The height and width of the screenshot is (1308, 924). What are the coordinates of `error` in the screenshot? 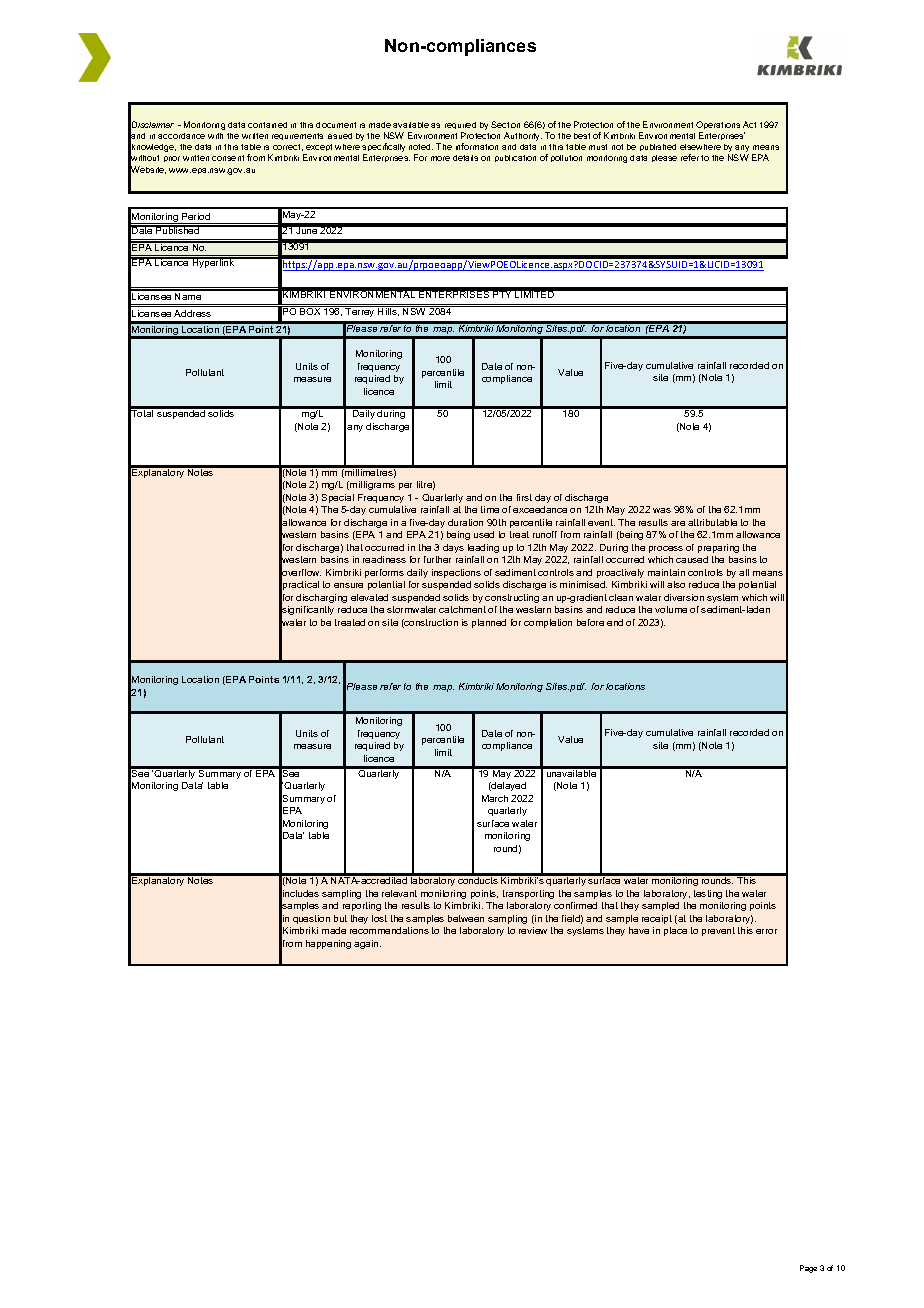 It's located at (766, 931).
